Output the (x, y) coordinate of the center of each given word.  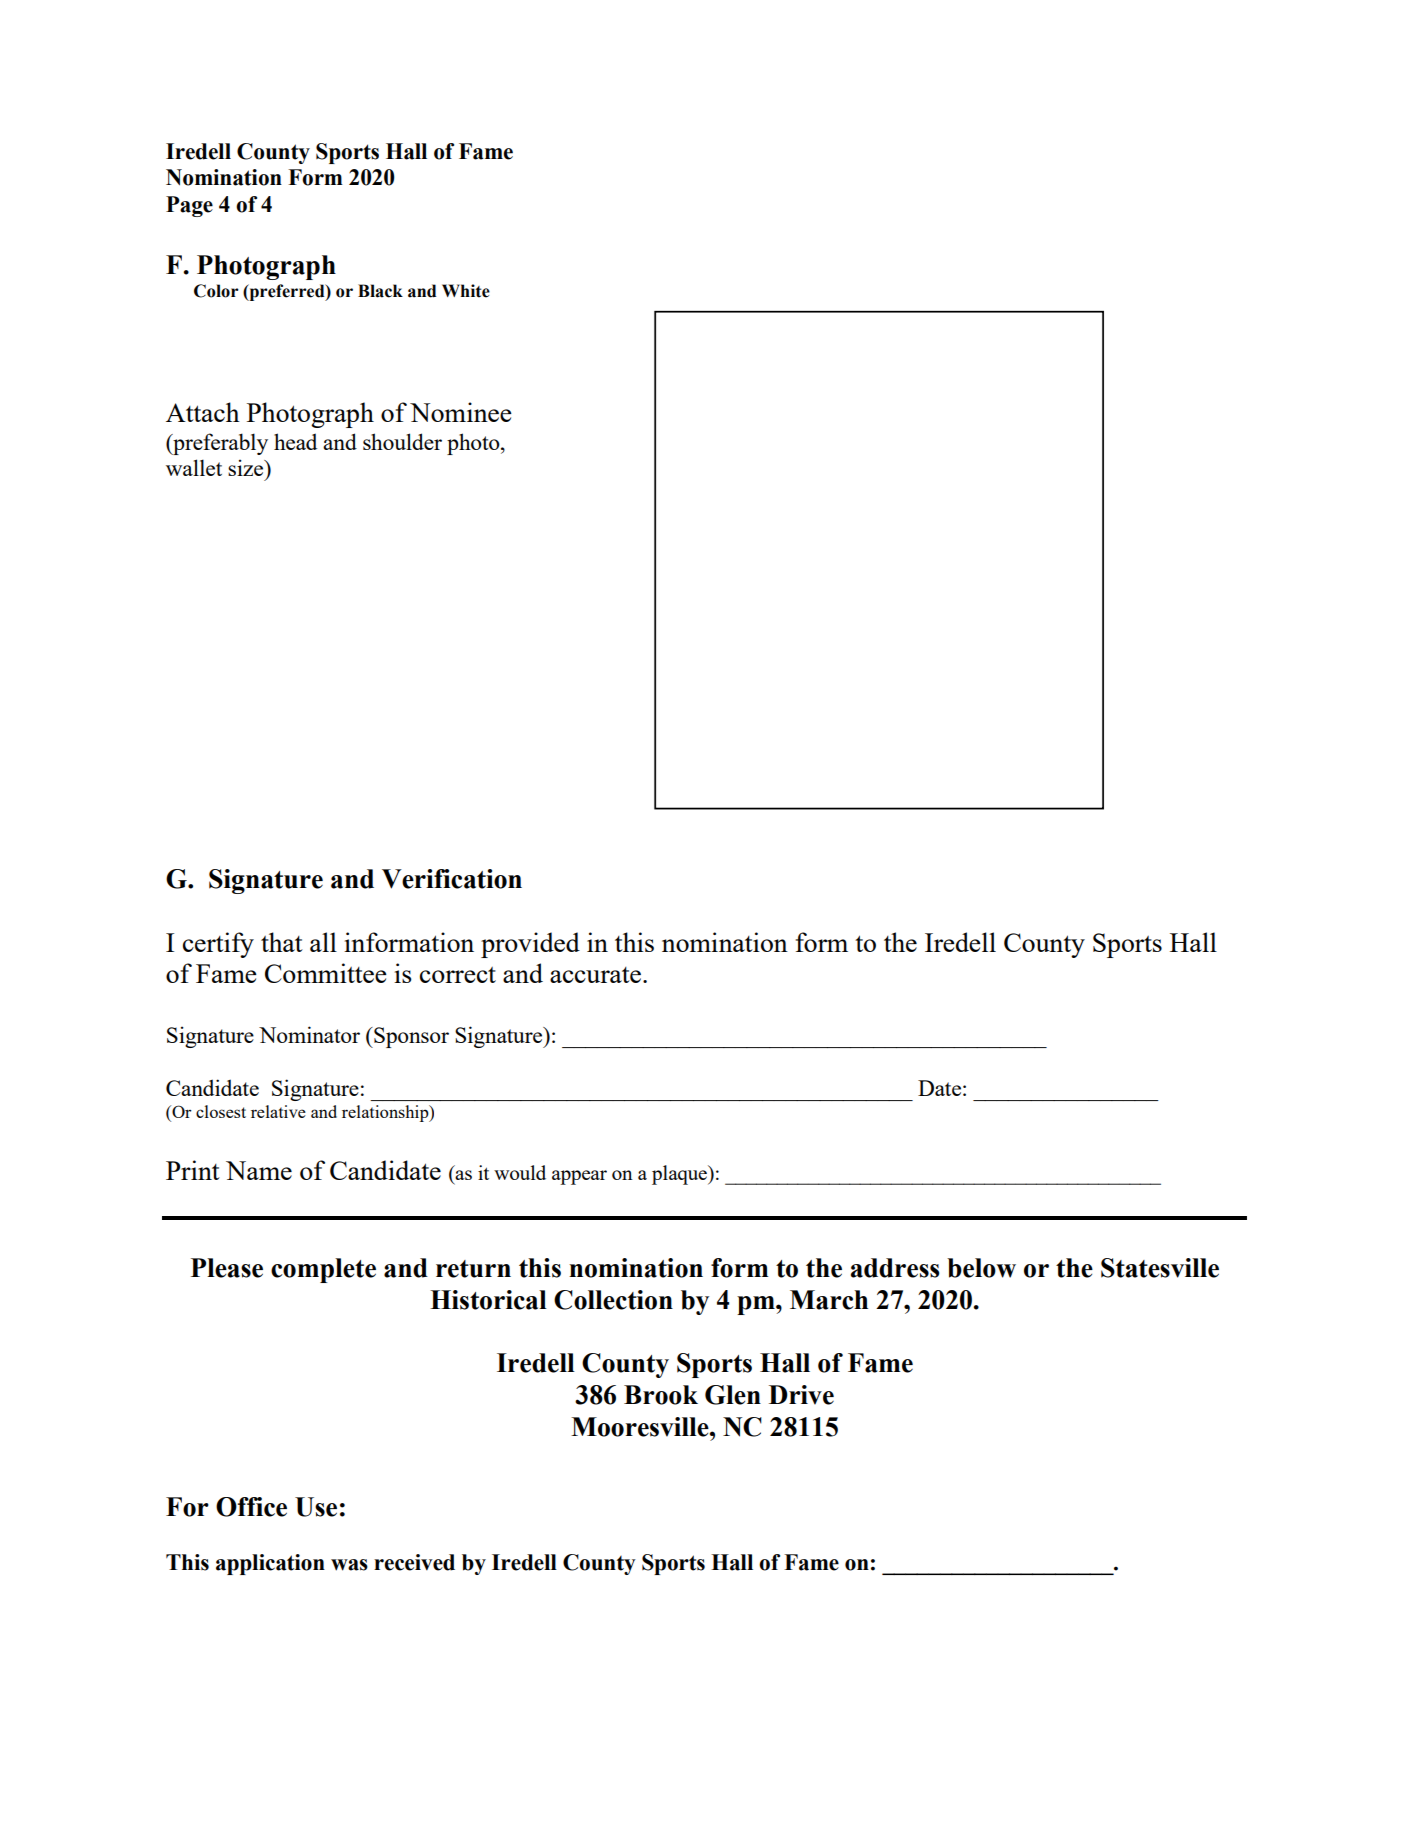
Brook (661, 1395)
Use (316, 1507)
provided (530, 945)
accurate (595, 975)
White (466, 291)
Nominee (461, 412)
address (895, 1268)
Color (216, 291)
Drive (801, 1395)
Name (259, 1170)
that (282, 942)
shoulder (402, 441)
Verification (452, 879)
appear (579, 1177)
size (247, 467)
